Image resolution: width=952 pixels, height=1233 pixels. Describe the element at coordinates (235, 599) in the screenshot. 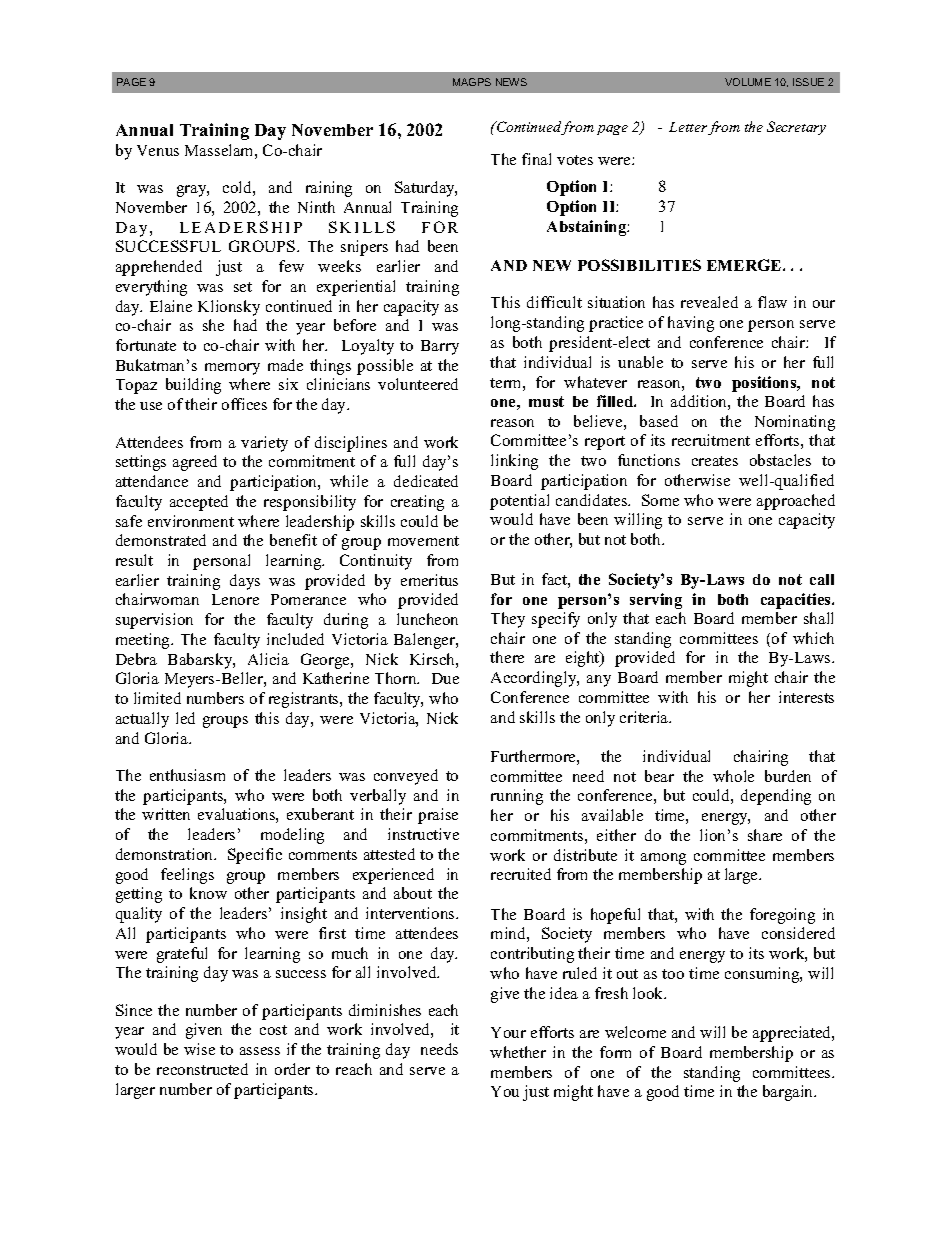

I see `Lenore` at that location.
